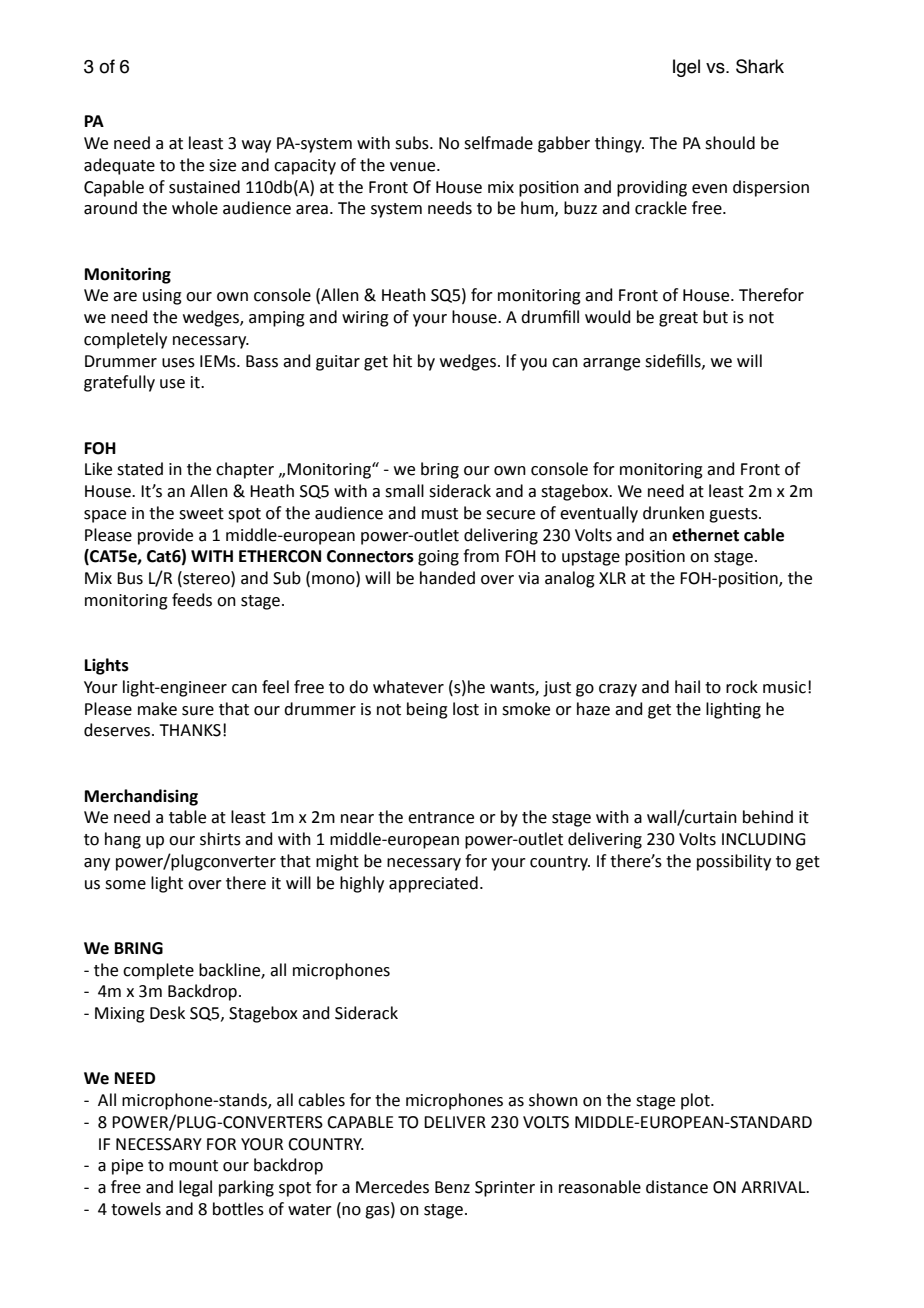 The width and height of the image is (924, 1308). What do you see at coordinates (193, 1166) in the image?
I see `mount` at bounding box center [193, 1166].
